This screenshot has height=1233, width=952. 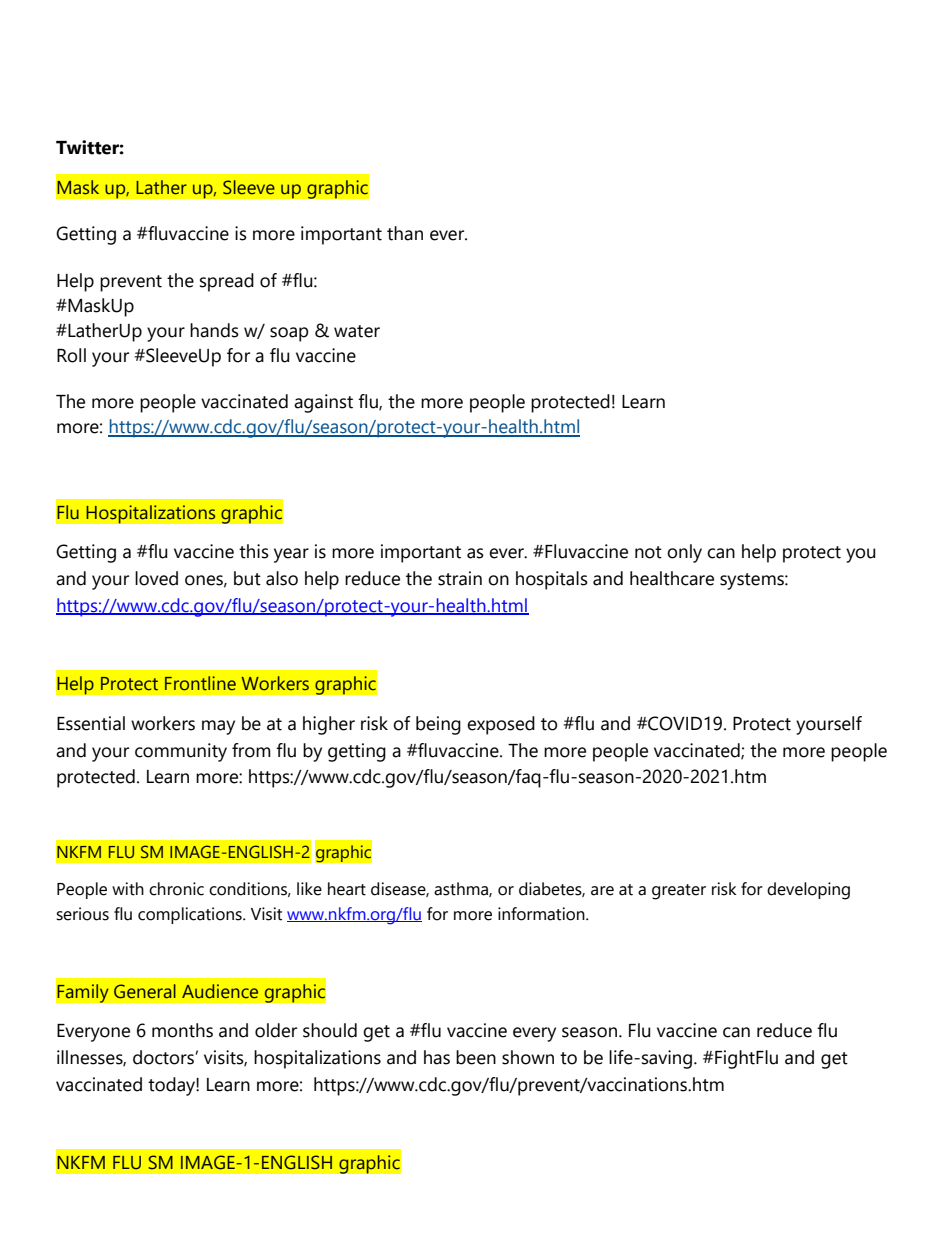 What do you see at coordinates (438, 725) in the screenshot?
I see `being` at bounding box center [438, 725].
